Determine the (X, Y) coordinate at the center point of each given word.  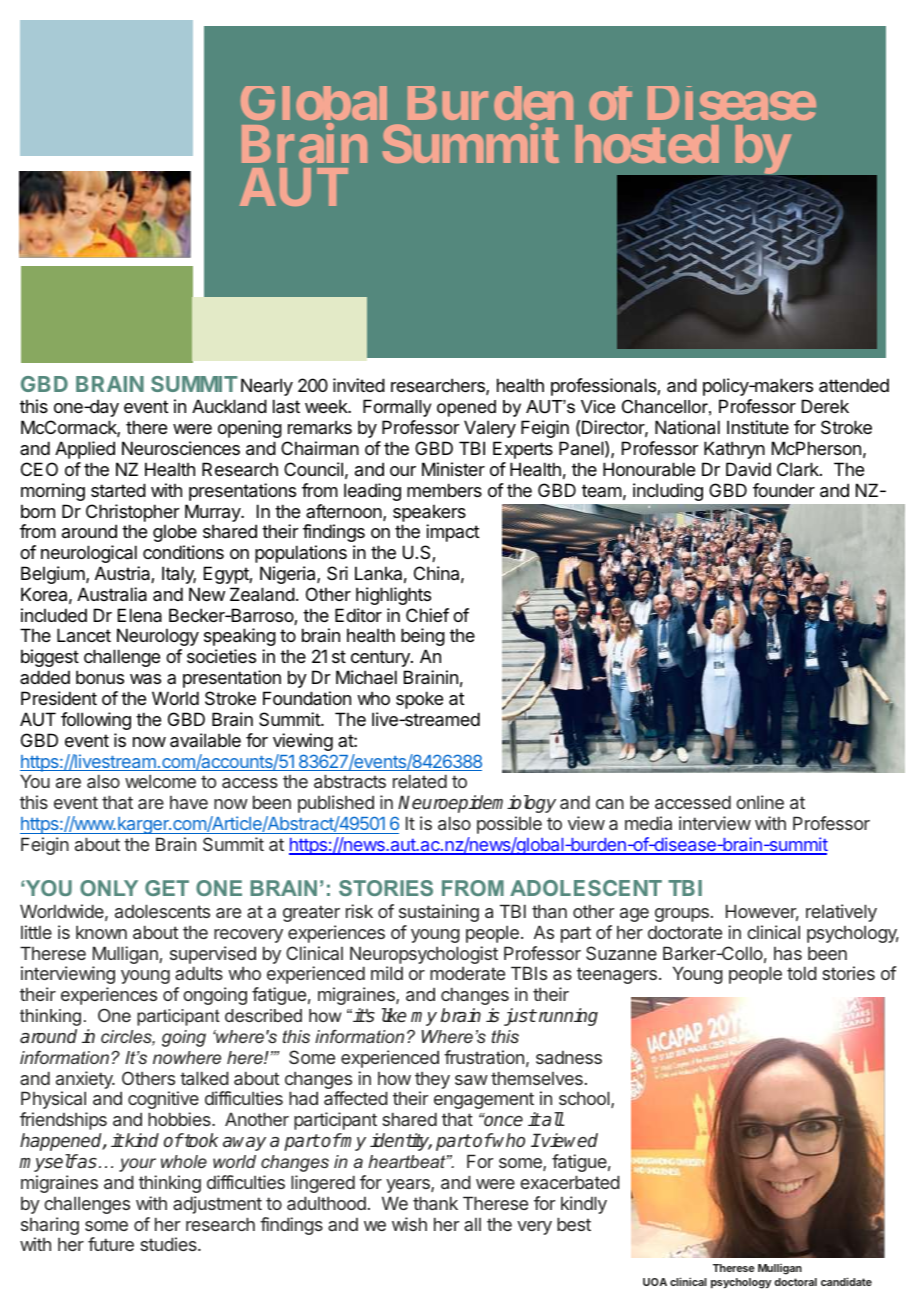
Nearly (267, 387)
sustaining (439, 913)
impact (453, 533)
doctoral (795, 1282)
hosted (647, 144)
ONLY (109, 888)
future (111, 1244)
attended (854, 385)
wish (409, 1224)
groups (682, 915)
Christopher (132, 513)
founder (784, 490)
